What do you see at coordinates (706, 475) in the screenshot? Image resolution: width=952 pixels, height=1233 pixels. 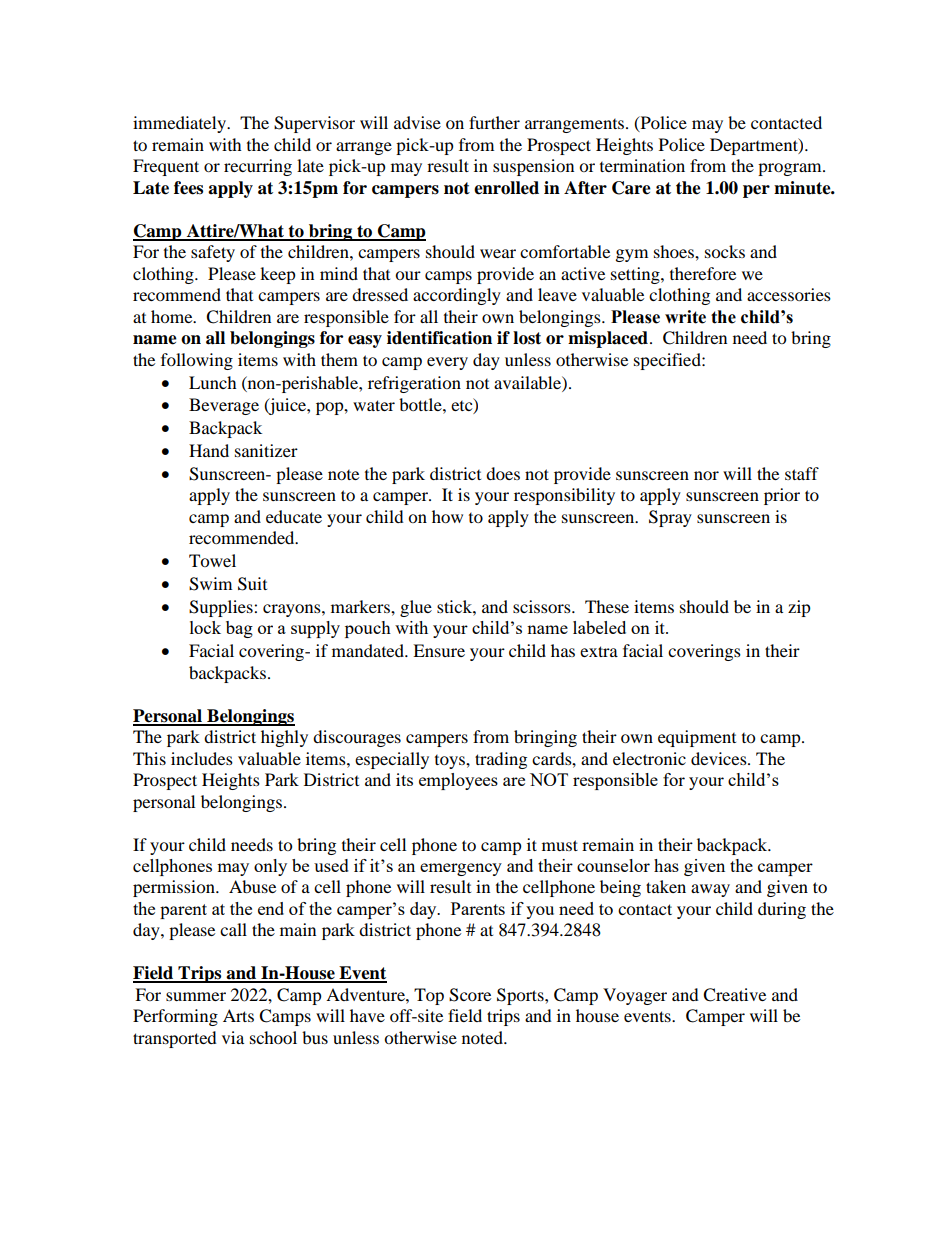 I see `nor` at bounding box center [706, 475].
